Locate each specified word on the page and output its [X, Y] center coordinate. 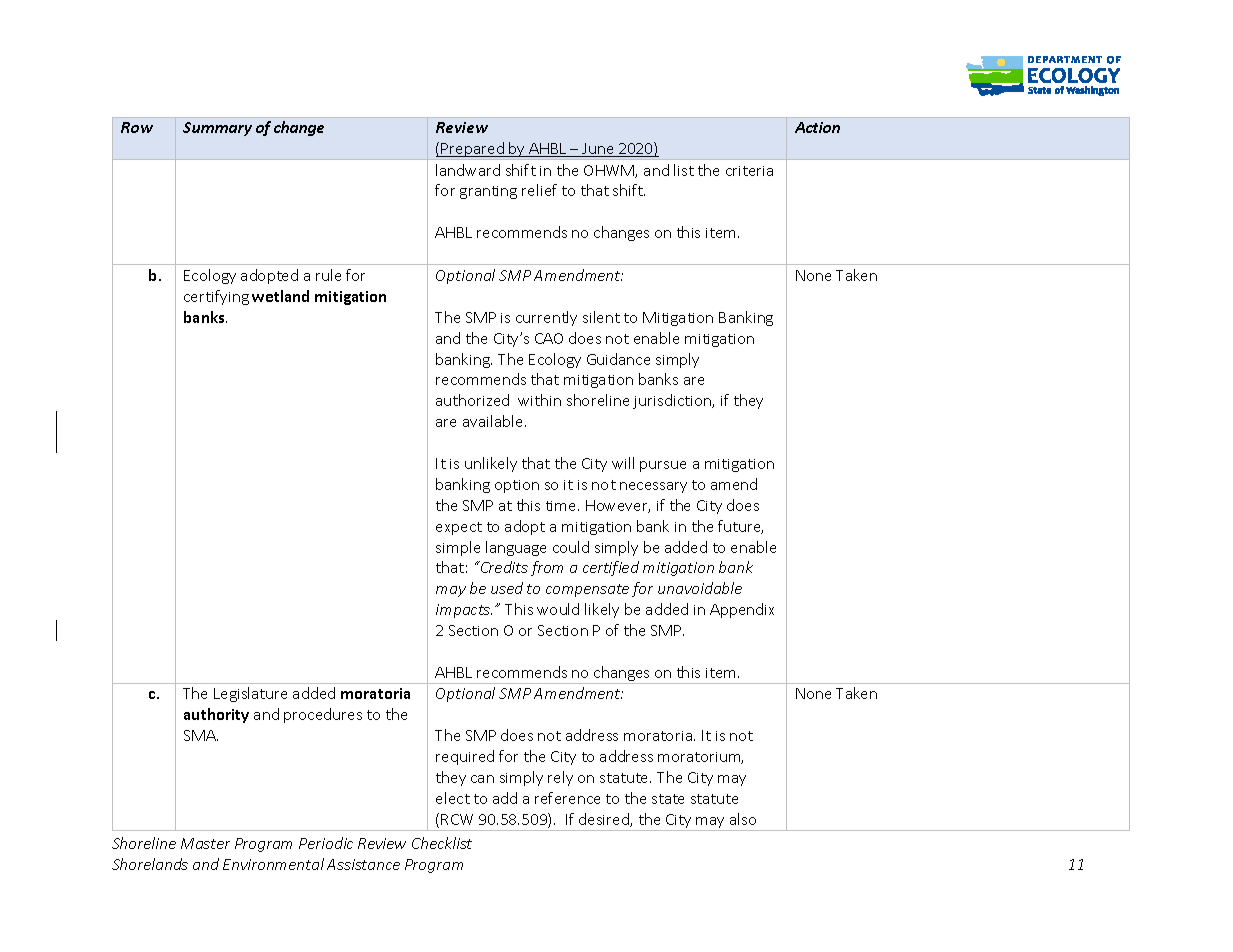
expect [459, 528]
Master [205, 843]
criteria [749, 171]
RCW [457, 819]
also [743, 819]
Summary [217, 129]
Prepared [473, 151]
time [562, 506]
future [740, 527]
